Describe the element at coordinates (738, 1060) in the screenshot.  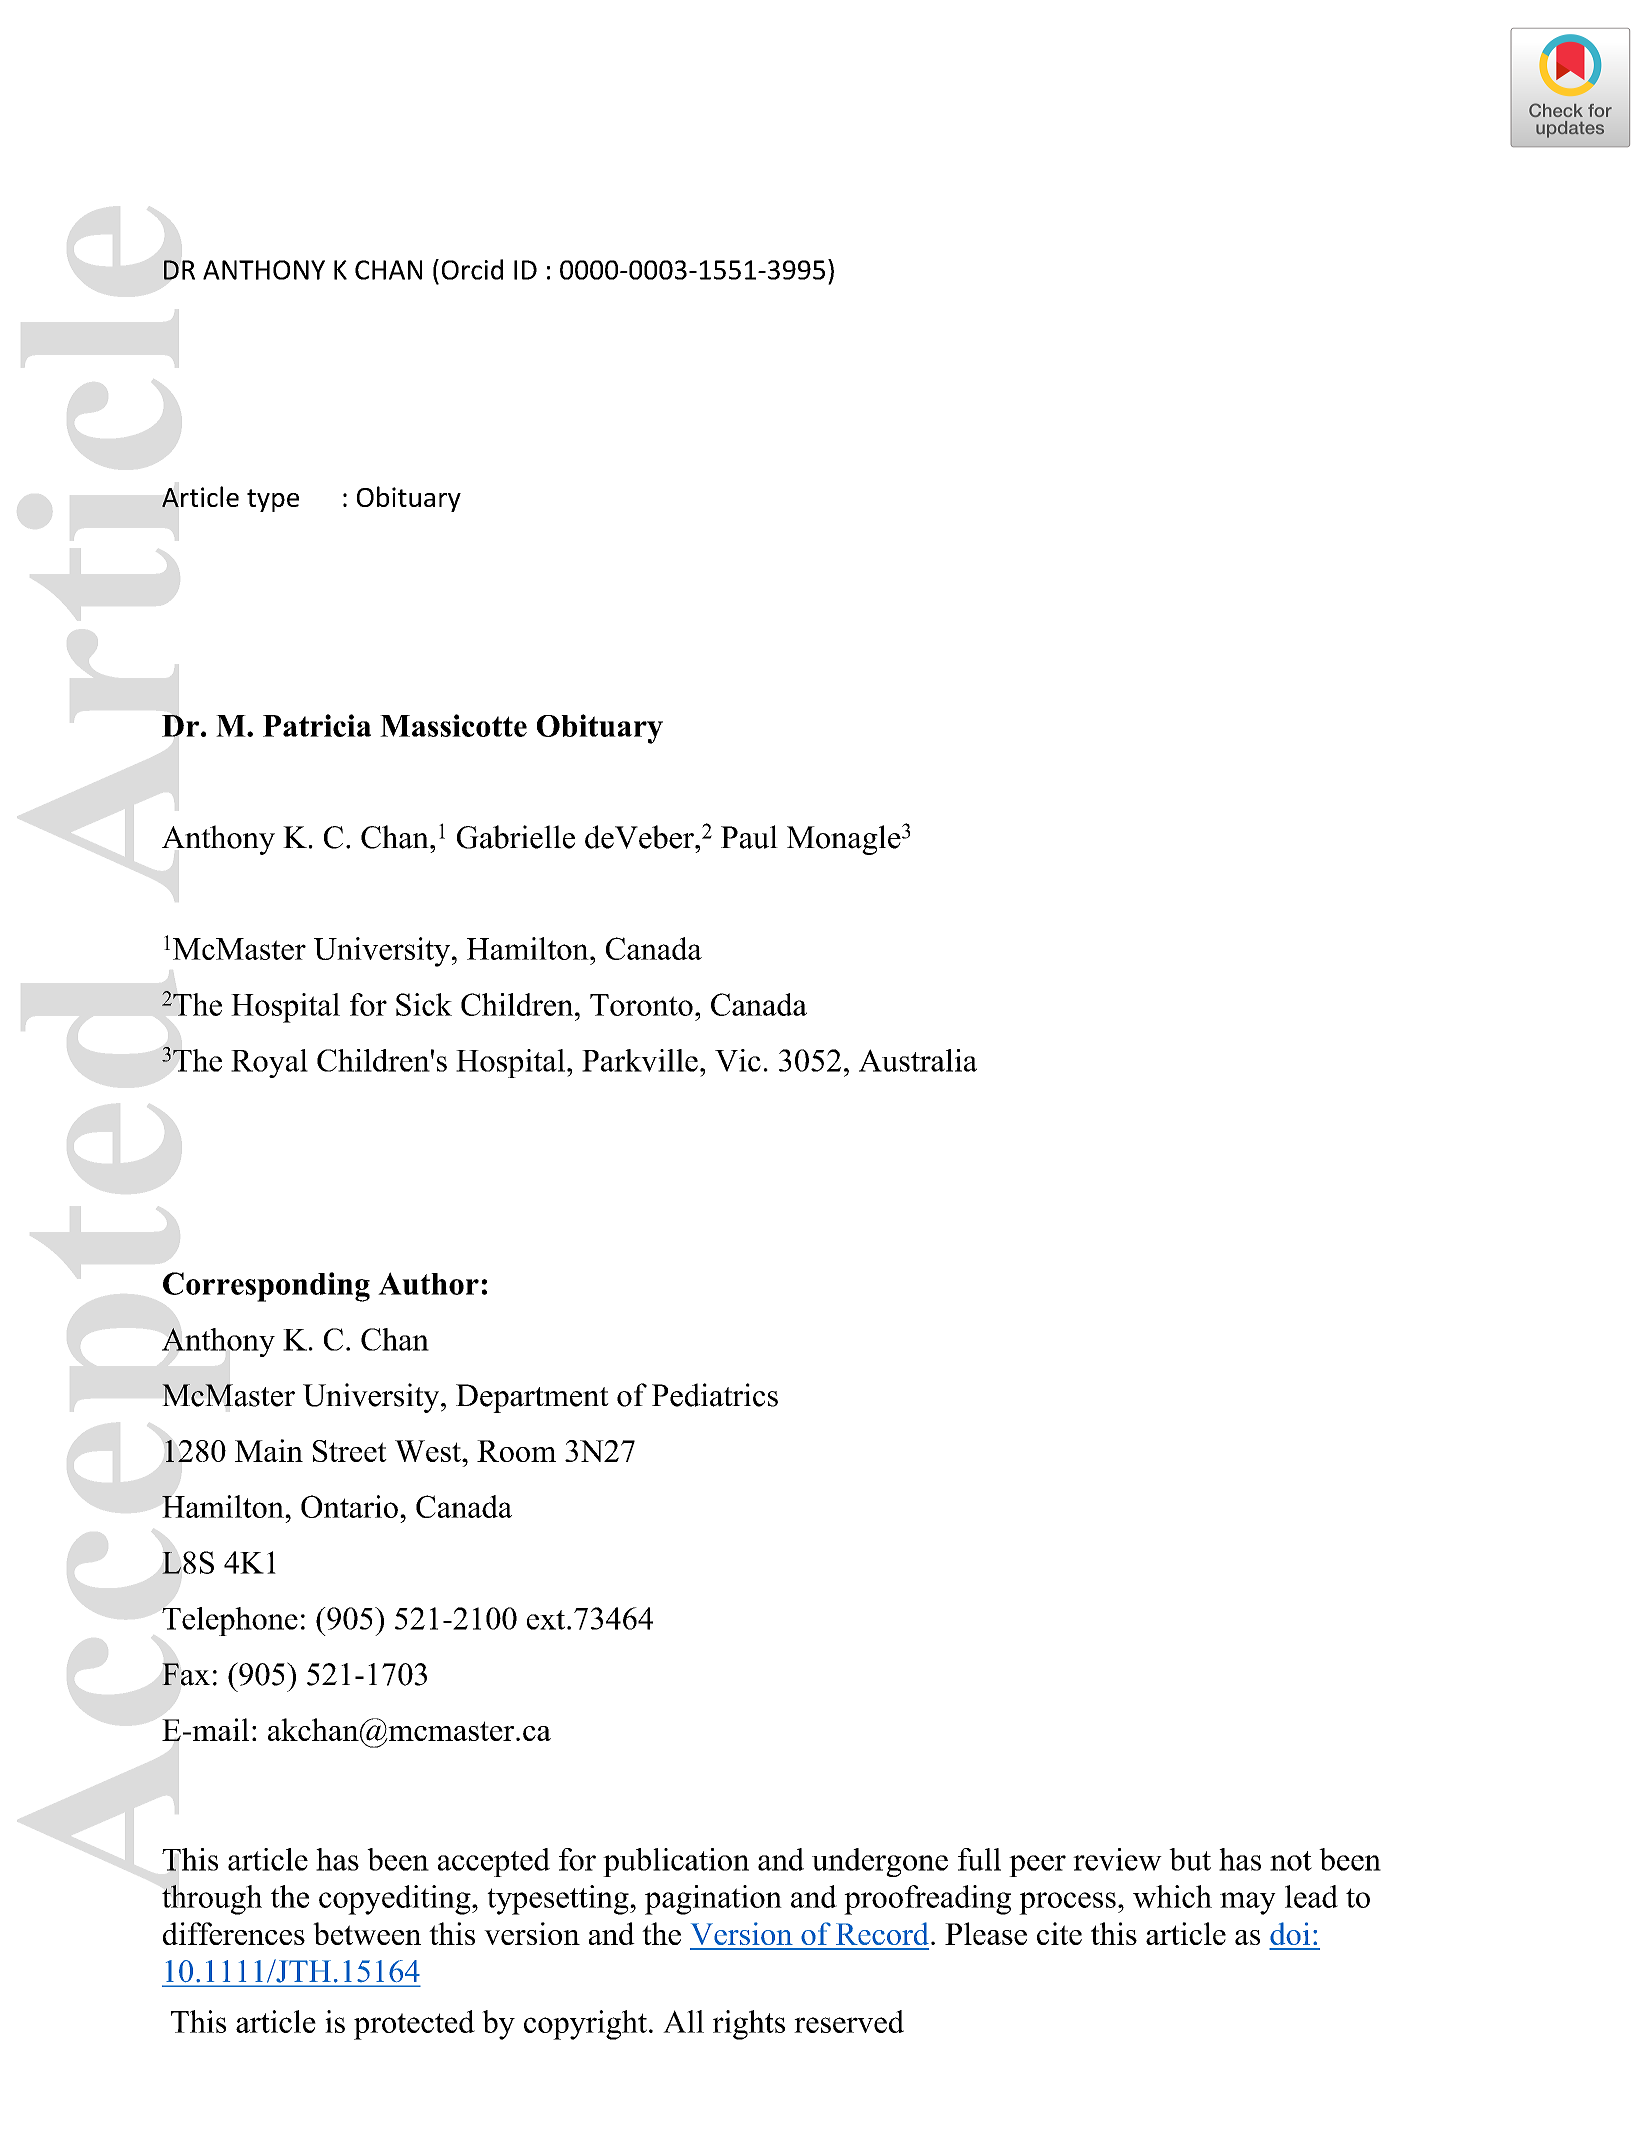
I see `Vic` at that location.
